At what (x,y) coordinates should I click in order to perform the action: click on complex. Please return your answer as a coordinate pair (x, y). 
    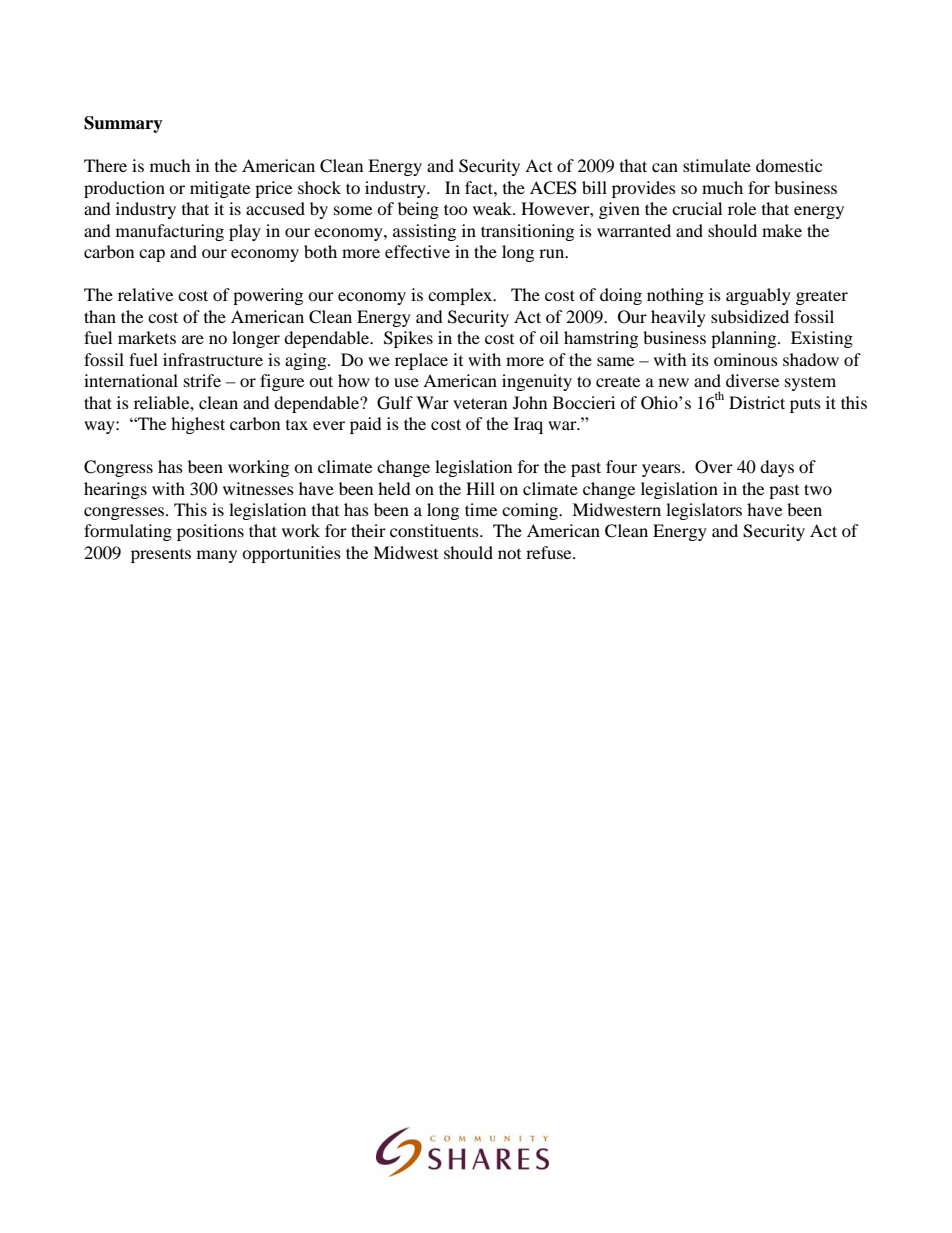
    Looking at the image, I should click on (461, 296).
